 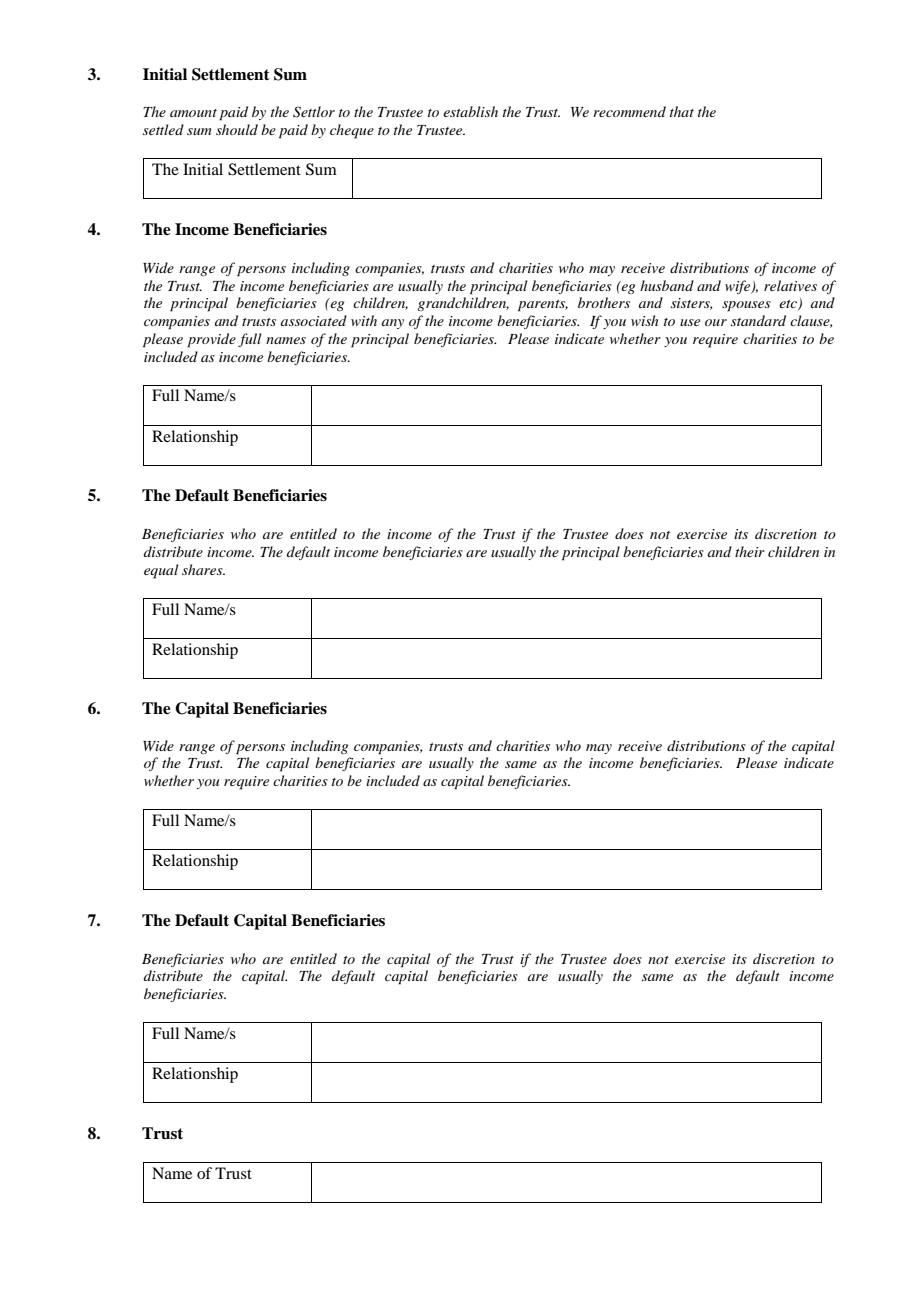 What do you see at coordinates (393, 324) in the screenshot?
I see `any` at bounding box center [393, 324].
